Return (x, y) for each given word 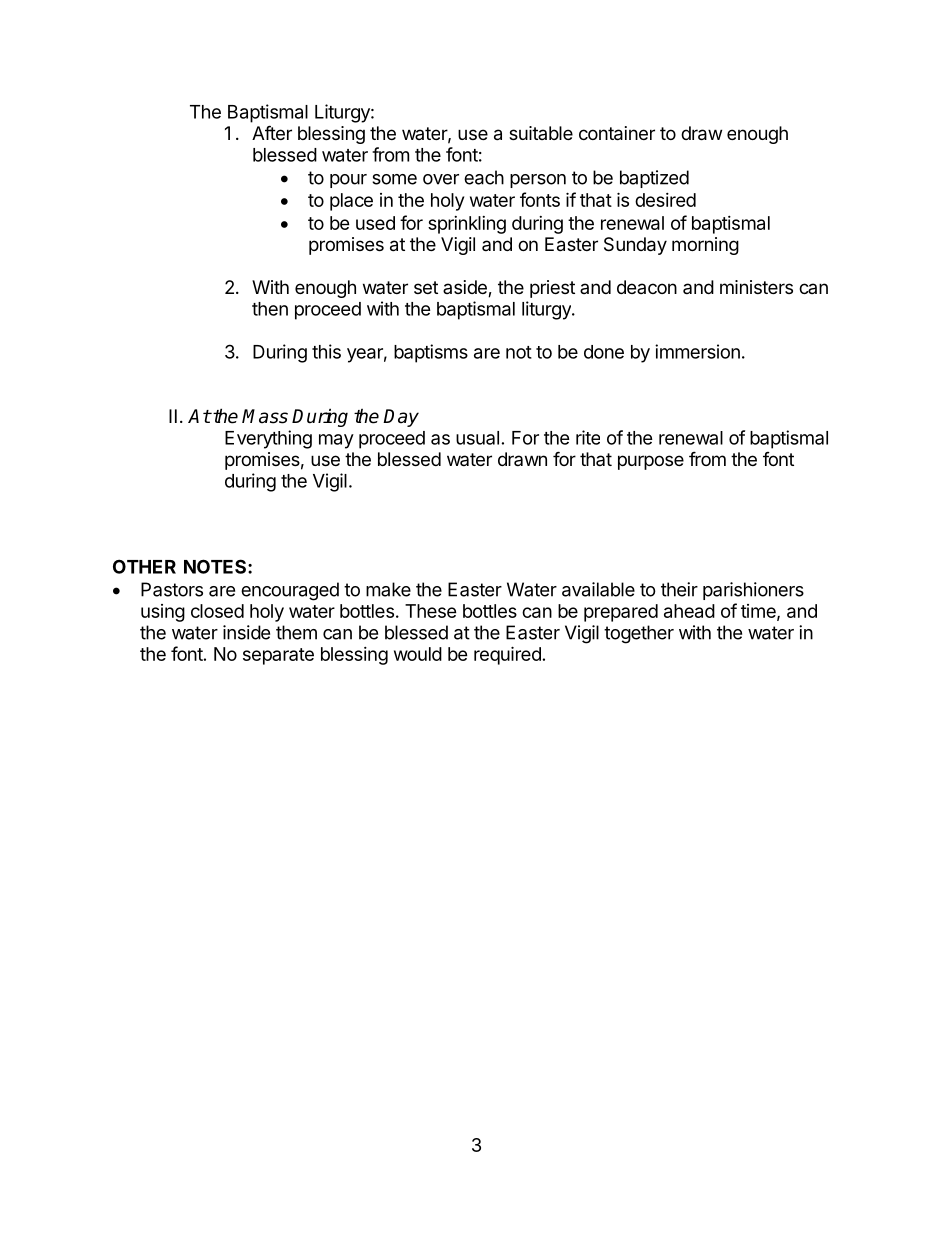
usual (477, 438)
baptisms (431, 353)
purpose (651, 462)
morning (705, 246)
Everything (268, 439)
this (326, 351)
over (441, 179)
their (679, 589)
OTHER (144, 566)
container (617, 133)
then (270, 309)
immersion (697, 351)
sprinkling (467, 225)
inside (246, 632)
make (388, 589)
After (272, 132)
